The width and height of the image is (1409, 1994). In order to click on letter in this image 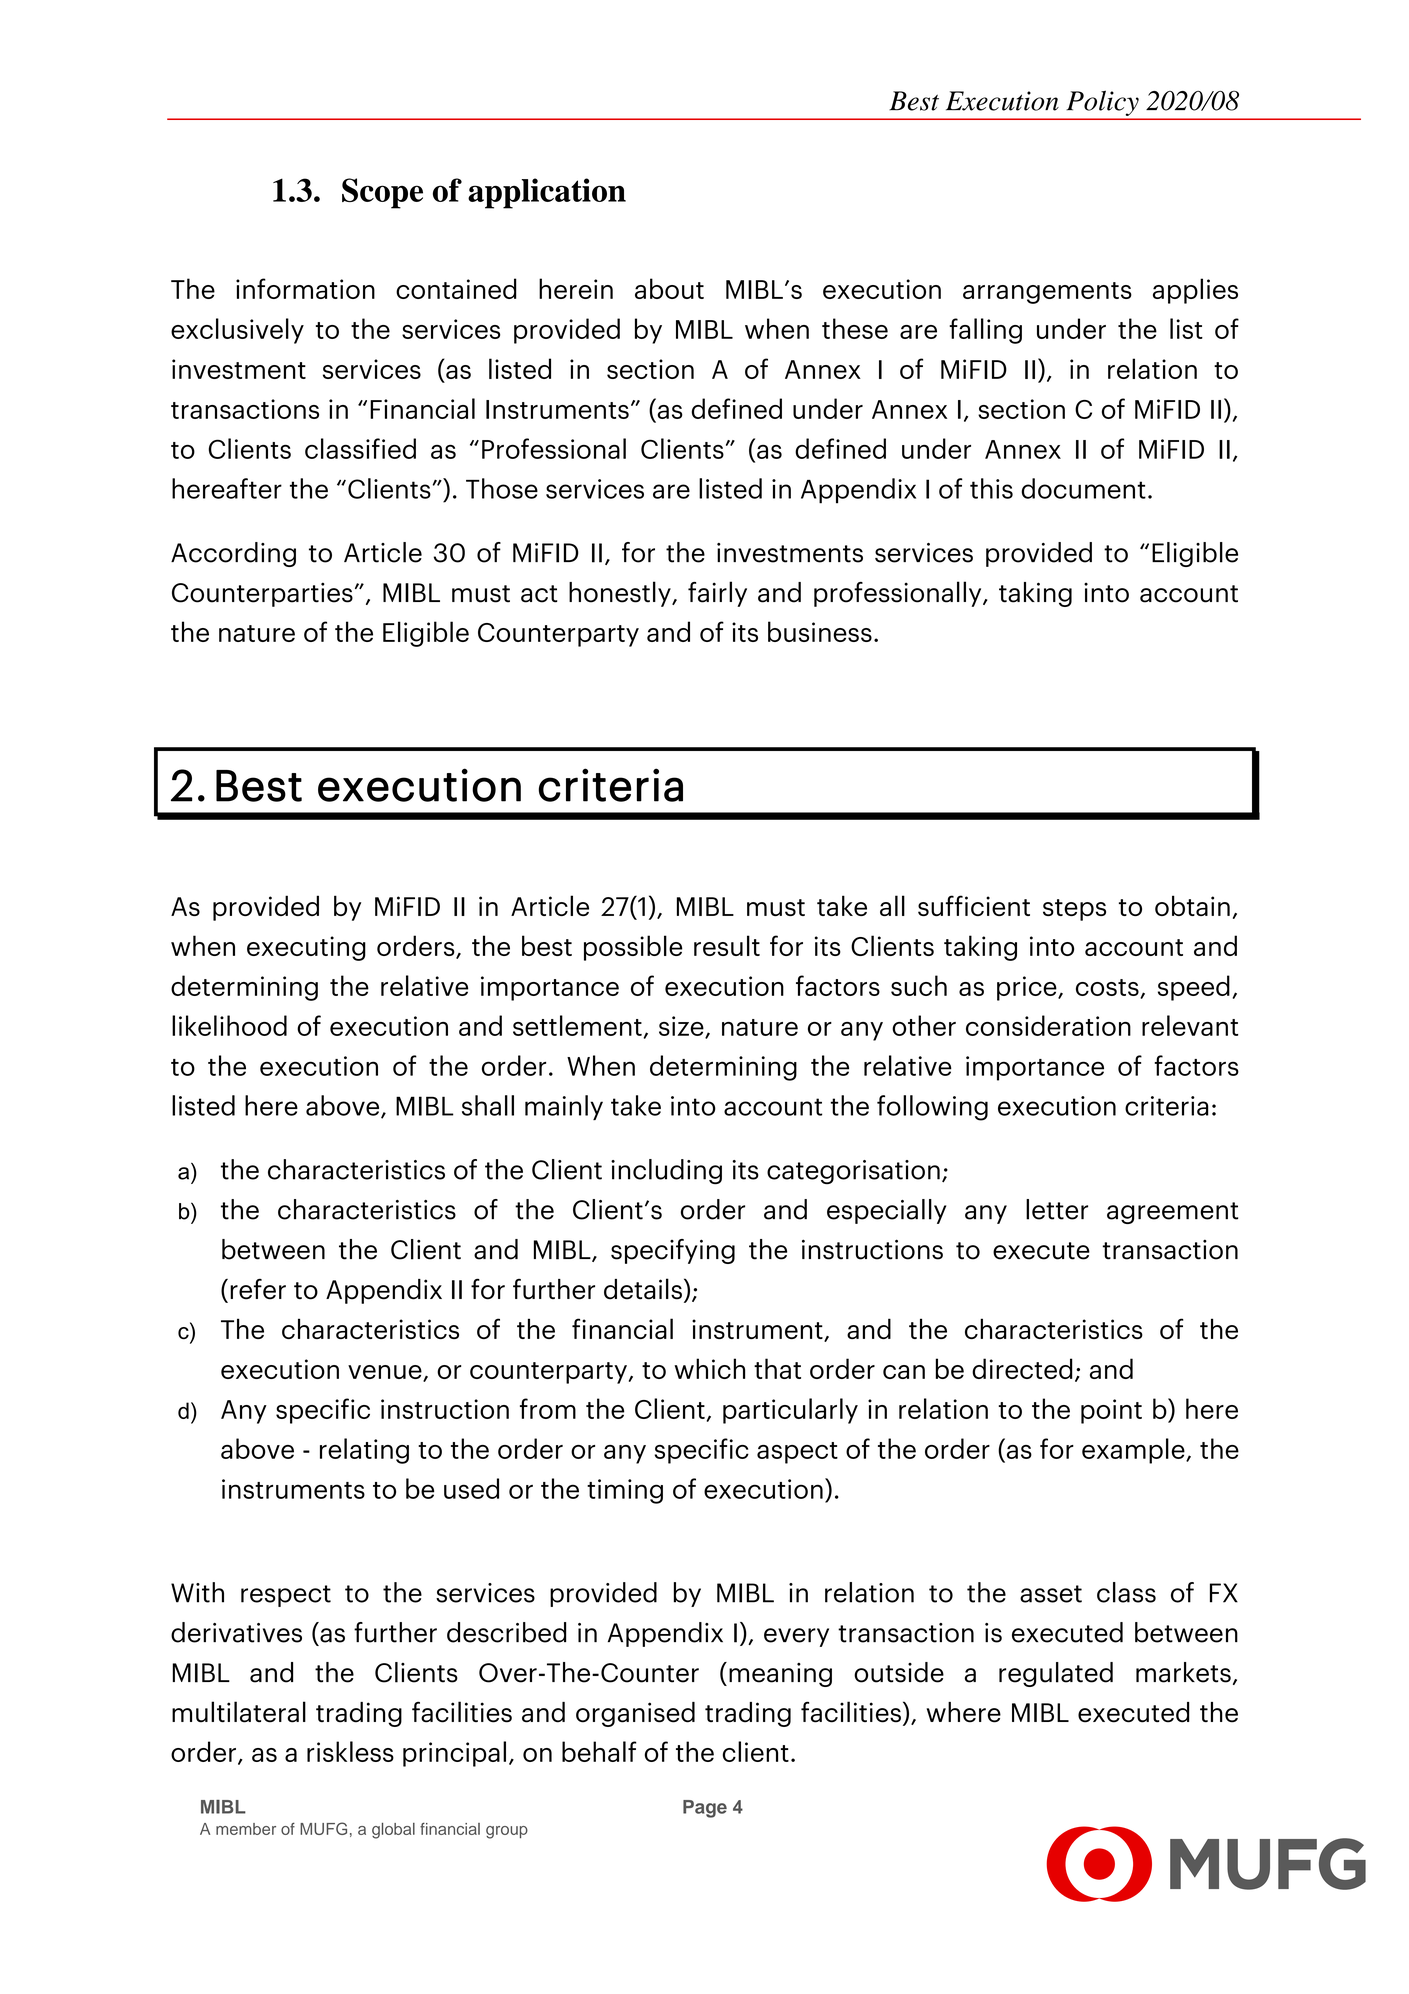, I will do `click(1057, 1209)`.
